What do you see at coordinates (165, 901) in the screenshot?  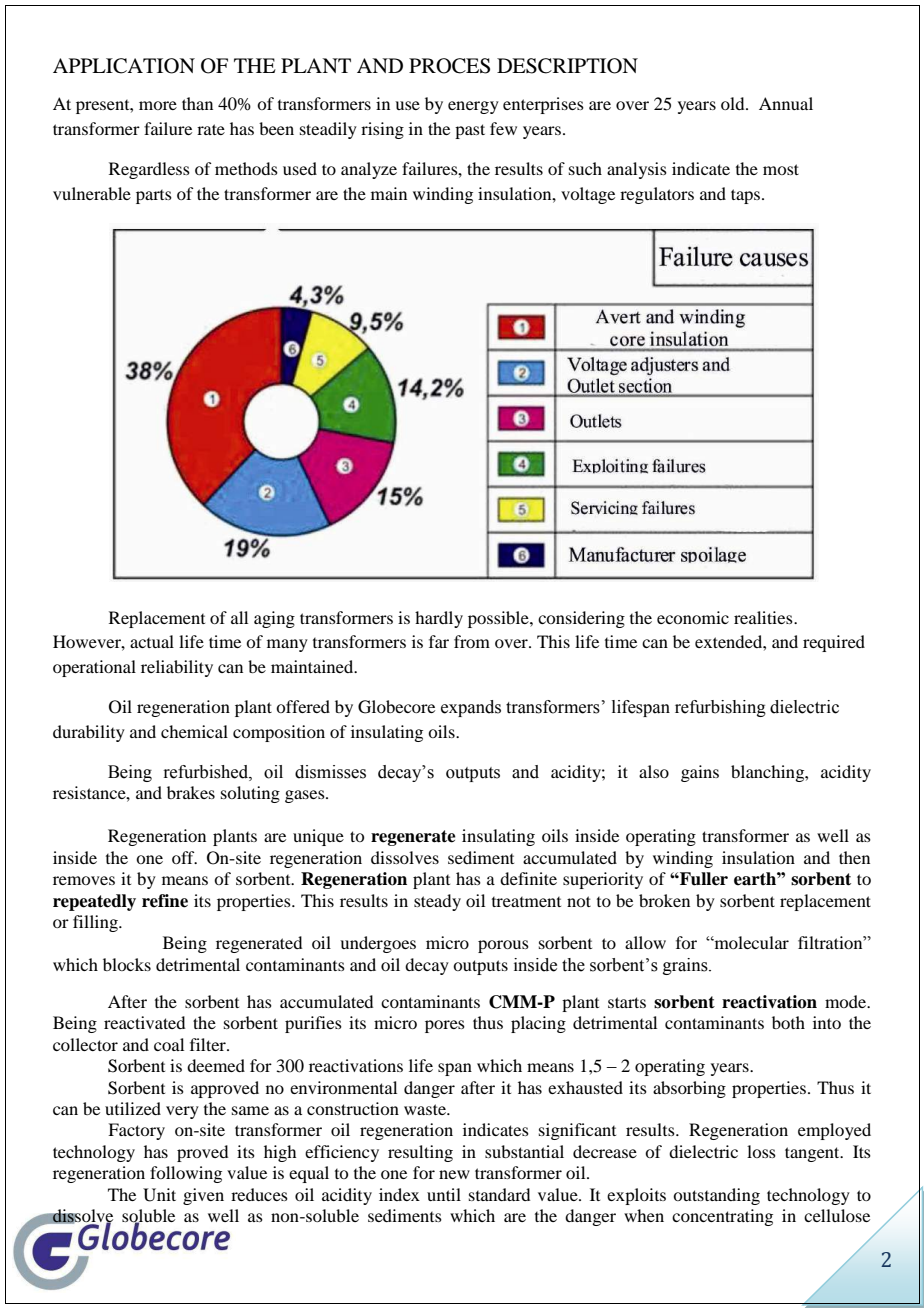 I see `refine` at bounding box center [165, 901].
